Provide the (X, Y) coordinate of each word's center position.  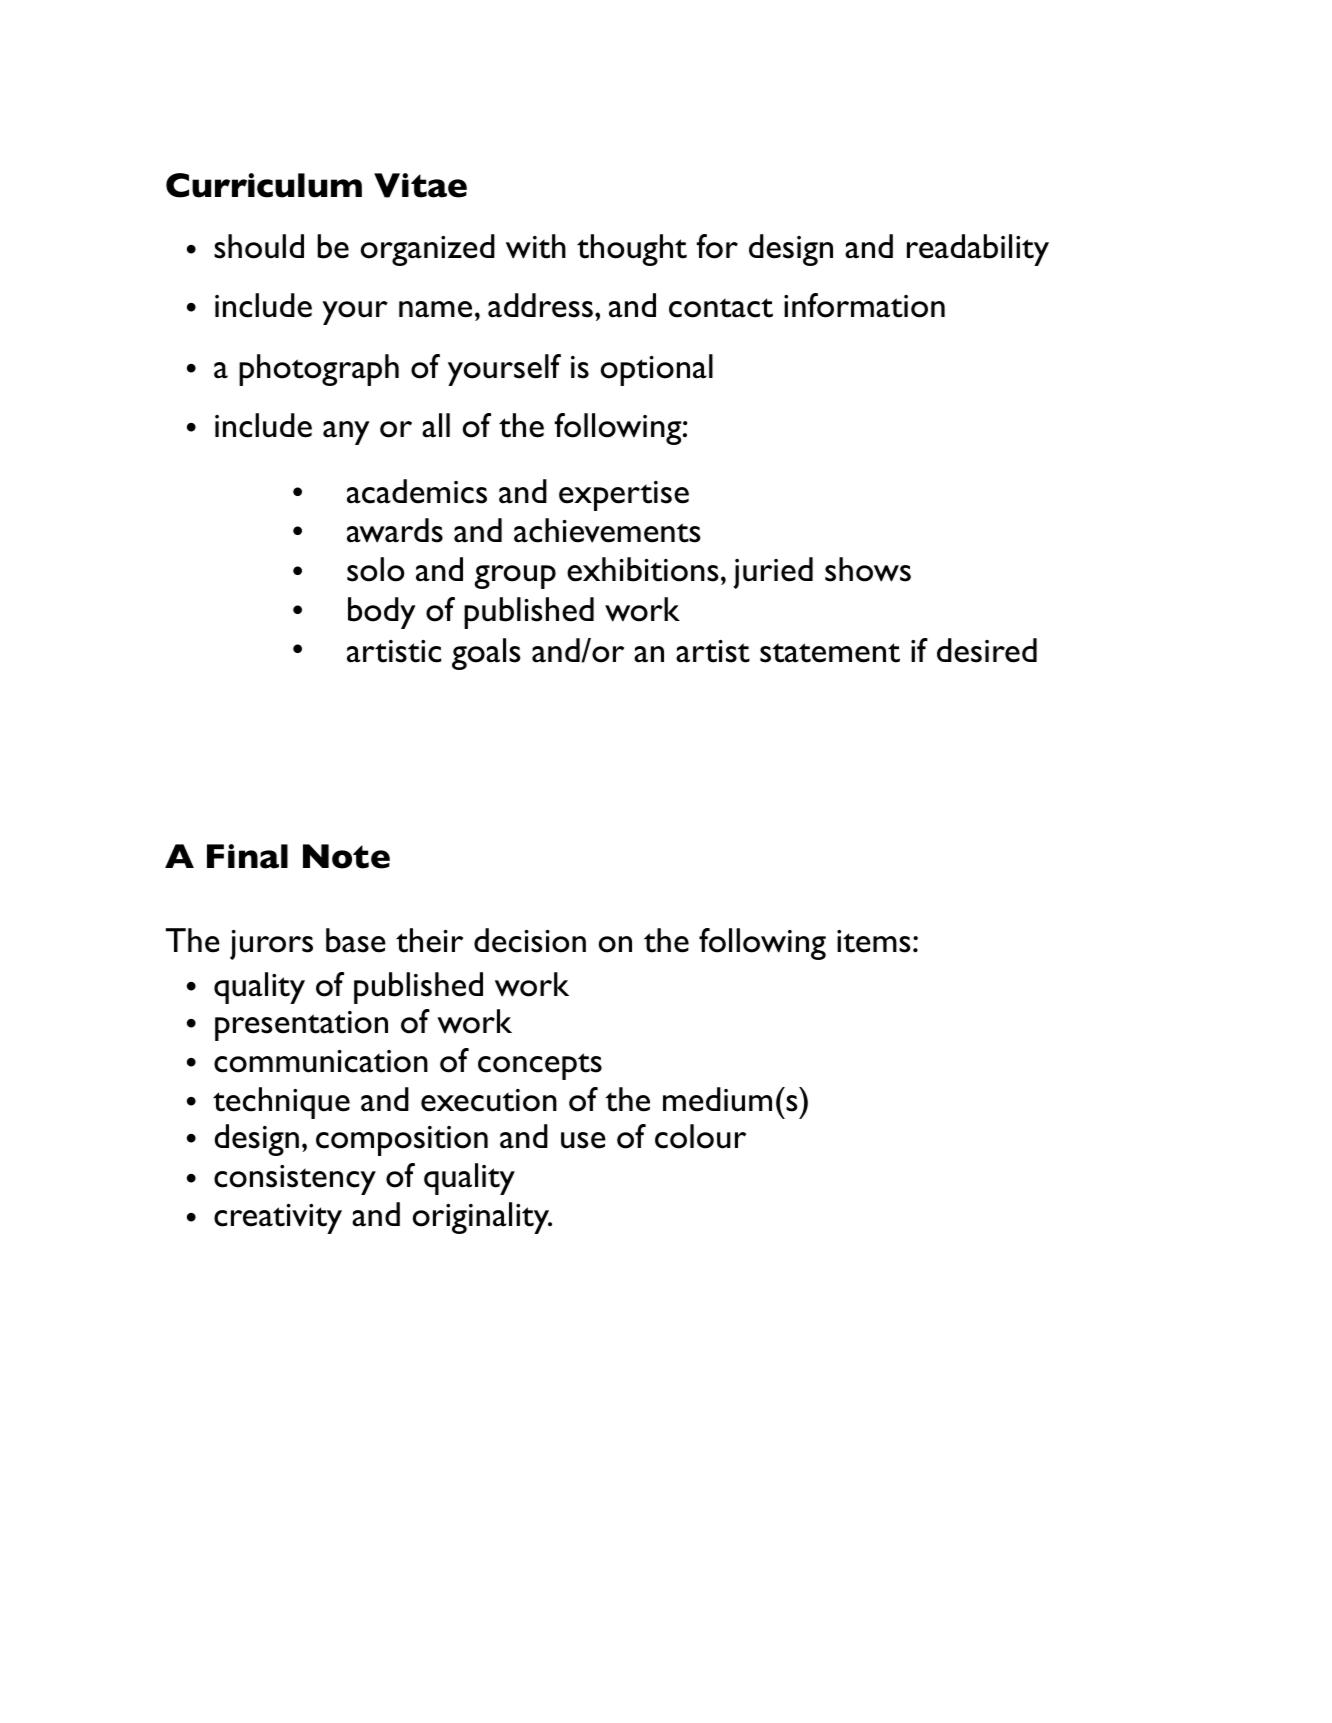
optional (657, 370)
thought (632, 250)
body (382, 613)
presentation (301, 1026)
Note (346, 856)
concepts (540, 1066)
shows (868, 569)
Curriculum (264, 185)
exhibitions (643, 569)
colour (700, 1136)
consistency (295, 1180)
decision (530, 940)
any (346, 433)
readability (978, 250)
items (874, 941)
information (864, 305)
